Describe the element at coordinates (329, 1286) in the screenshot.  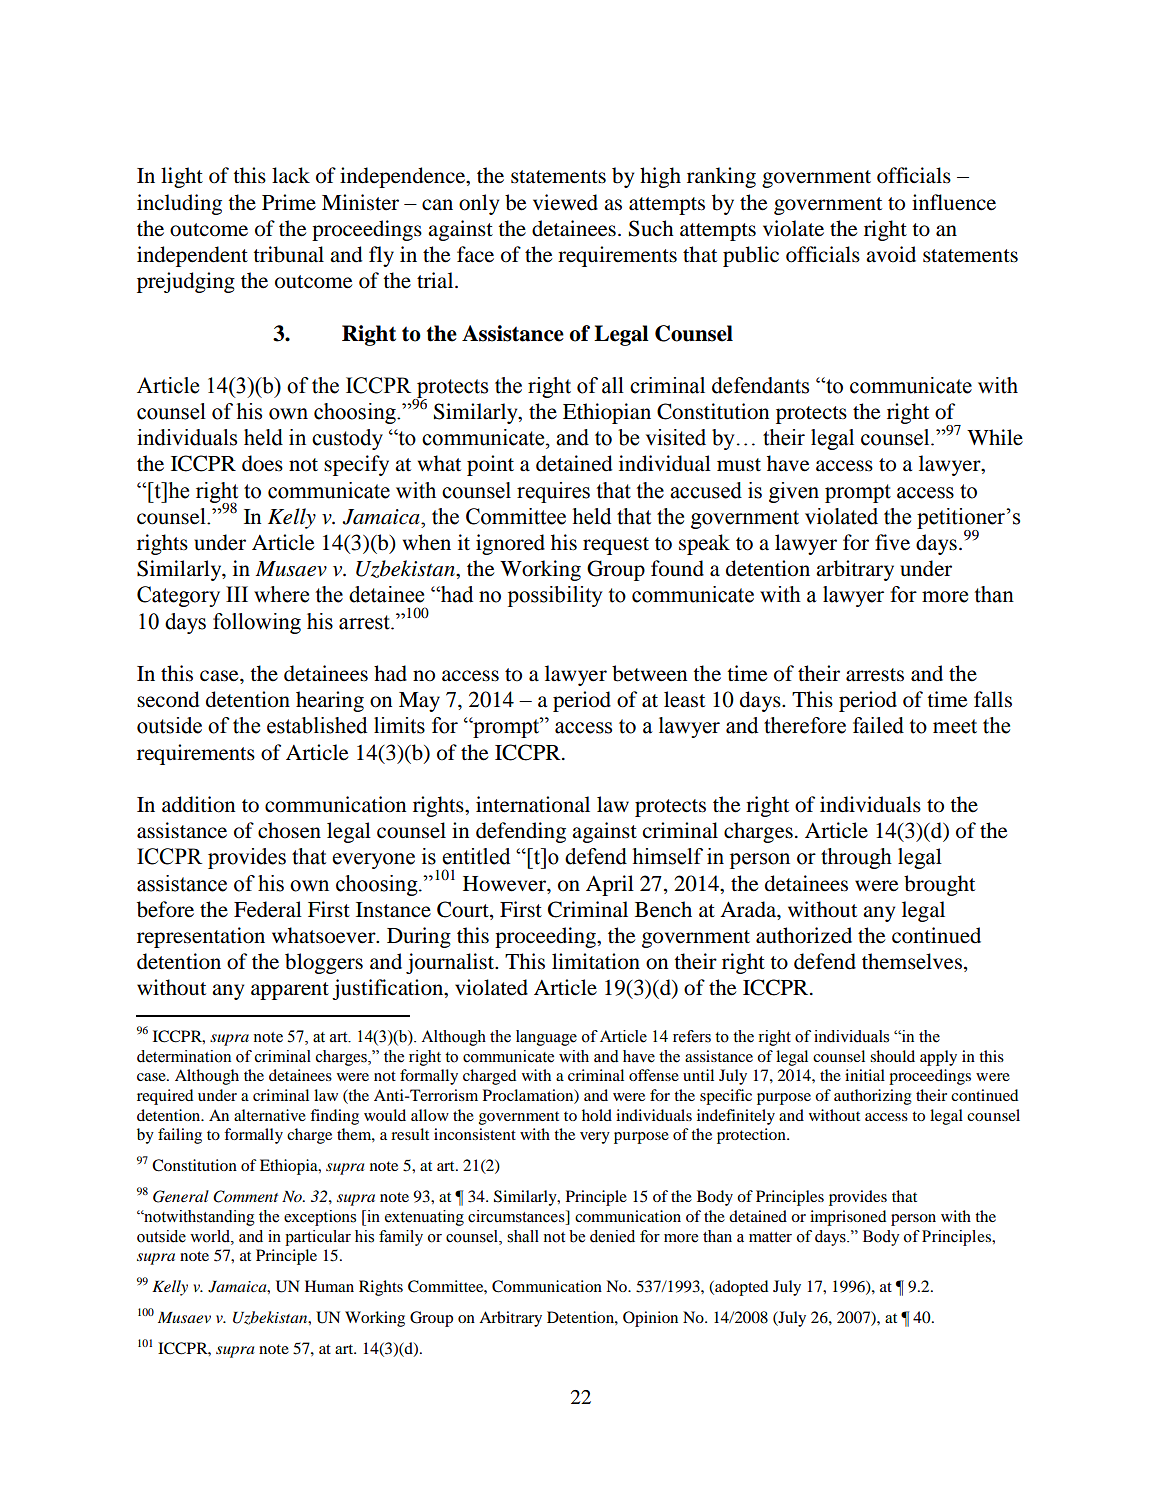
I see `Human` at that location.
